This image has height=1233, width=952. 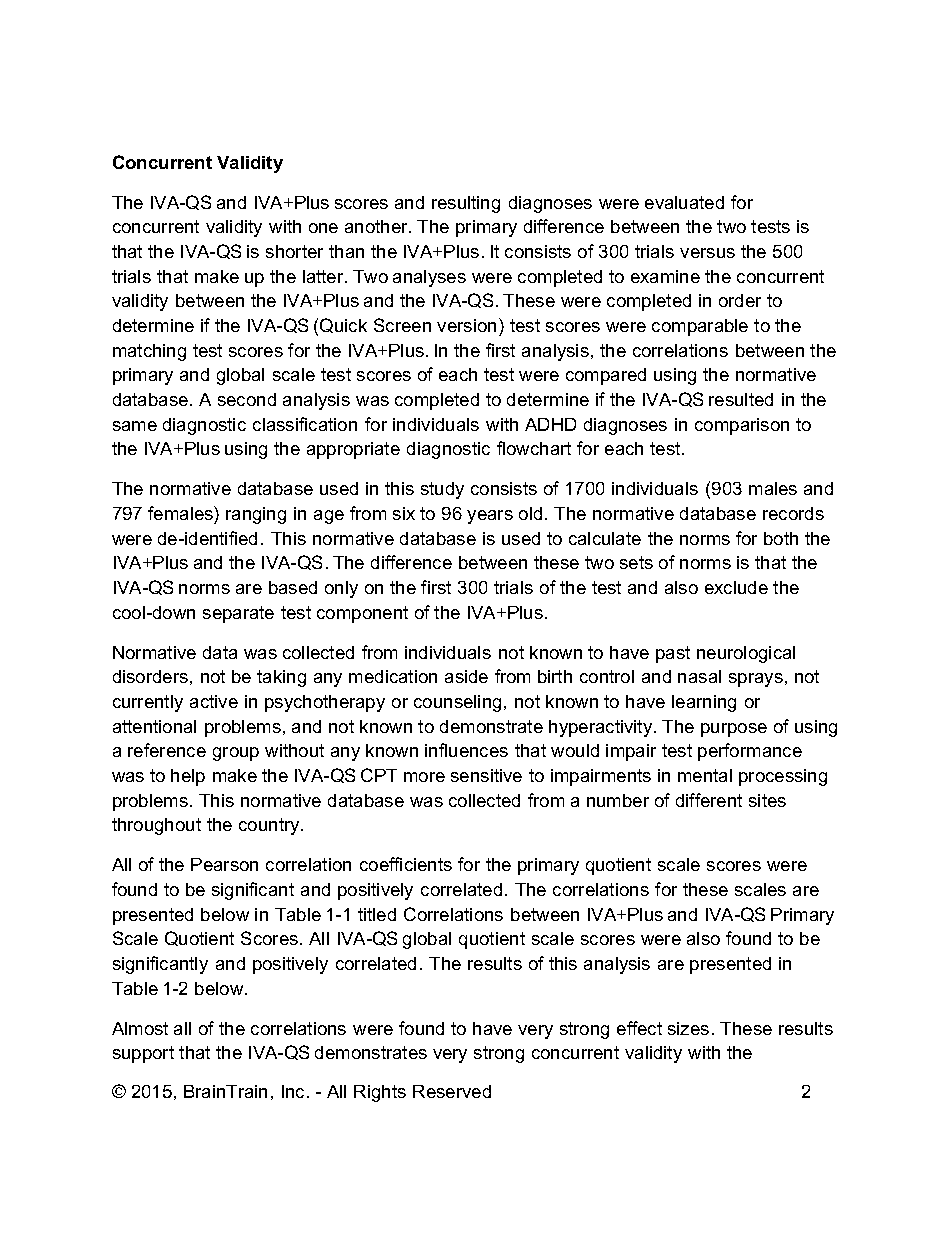 I want to click on second, so click(x=247, y=399).
